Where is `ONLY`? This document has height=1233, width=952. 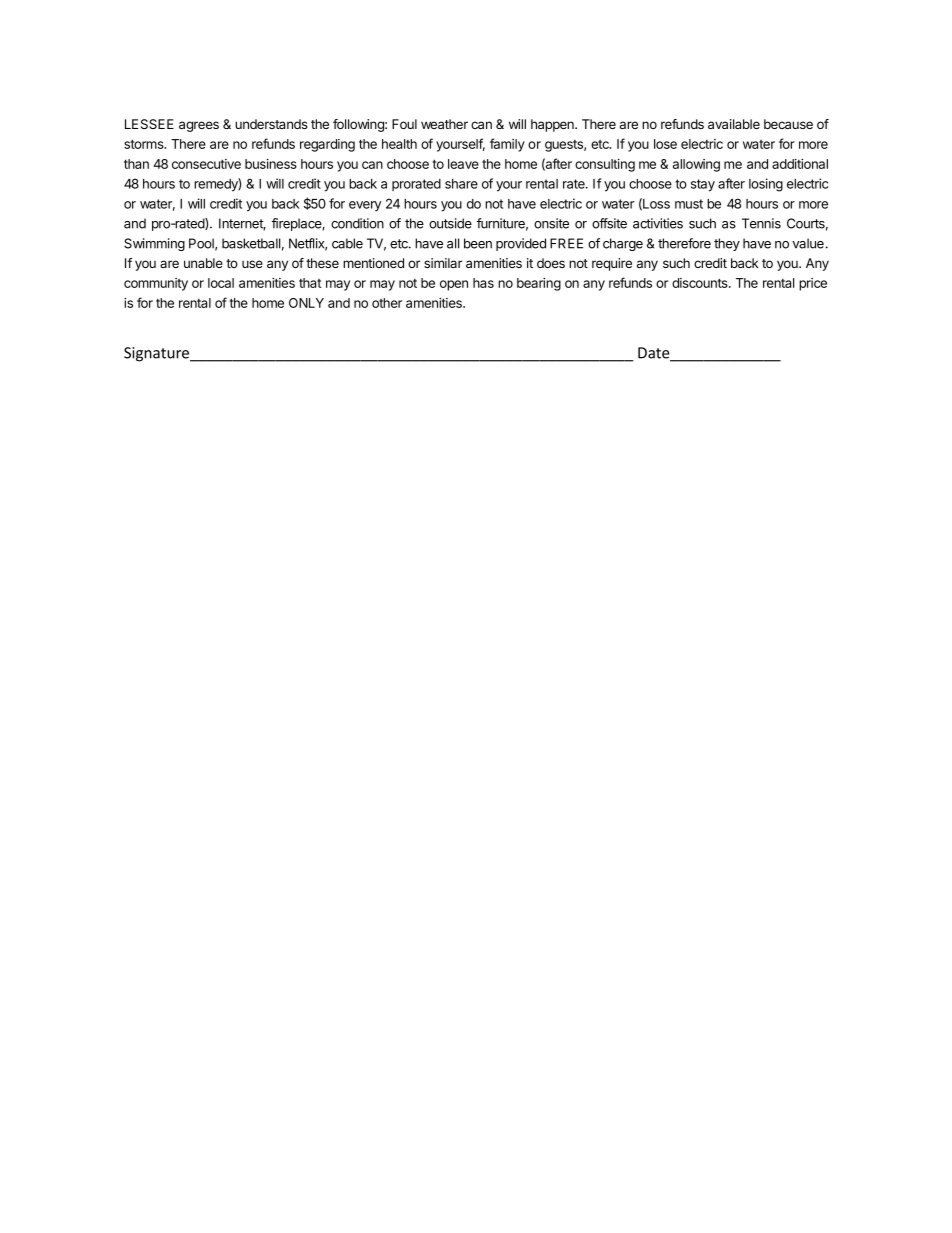 ONLY is located at coordinates (306, 303).
